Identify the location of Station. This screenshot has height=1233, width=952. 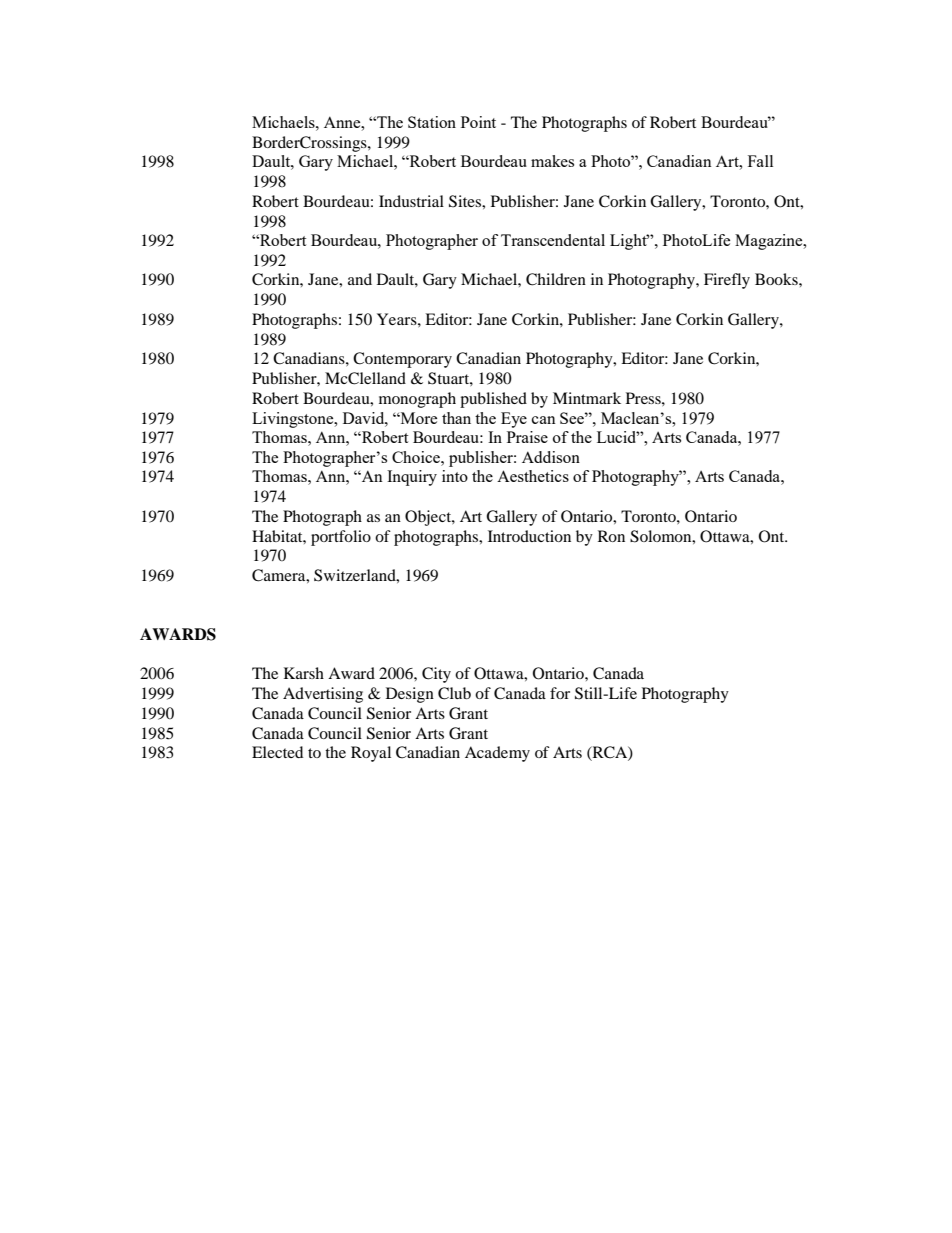
(432, 122).
